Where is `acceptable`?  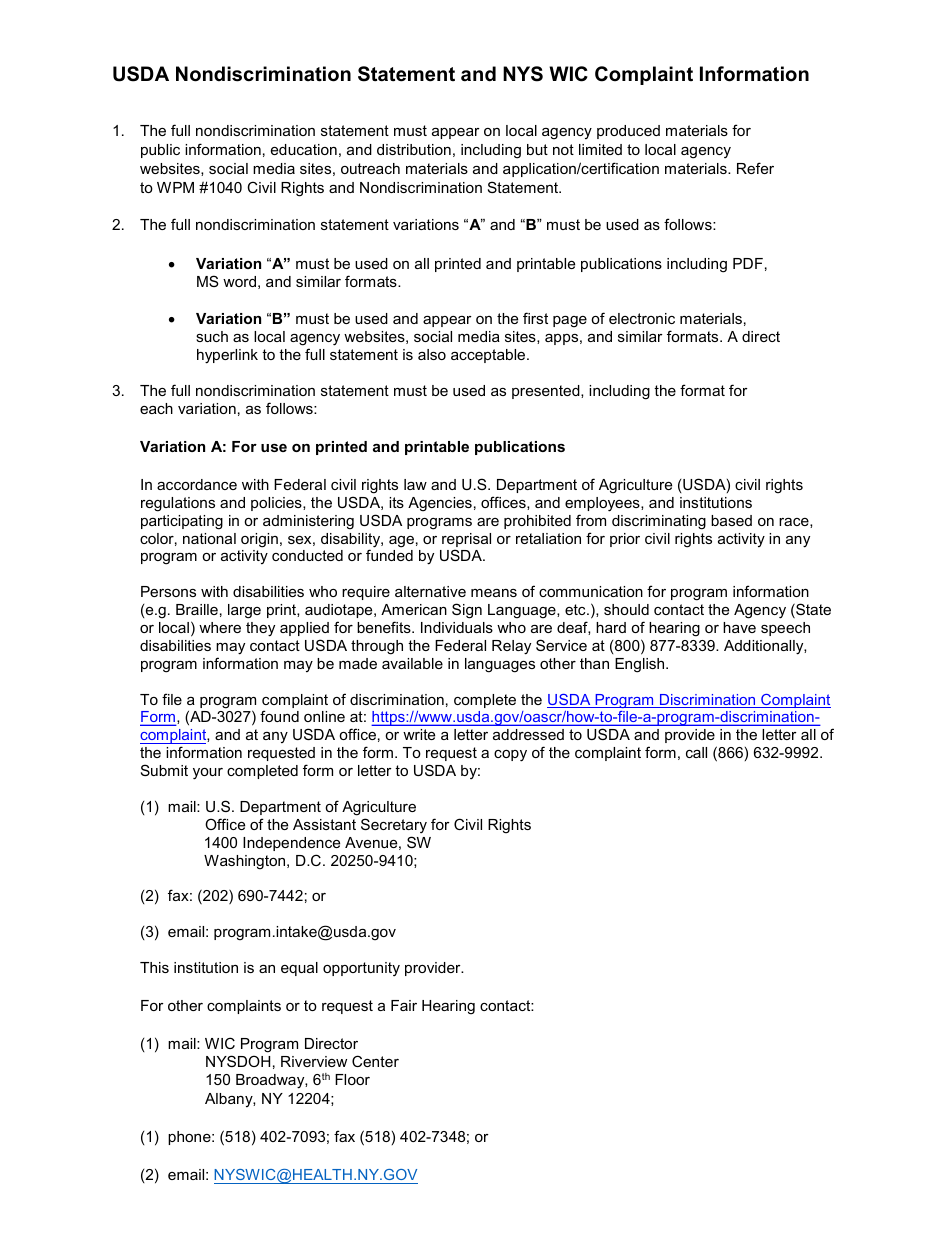 acceptable is located at coordinates (489, 356).
